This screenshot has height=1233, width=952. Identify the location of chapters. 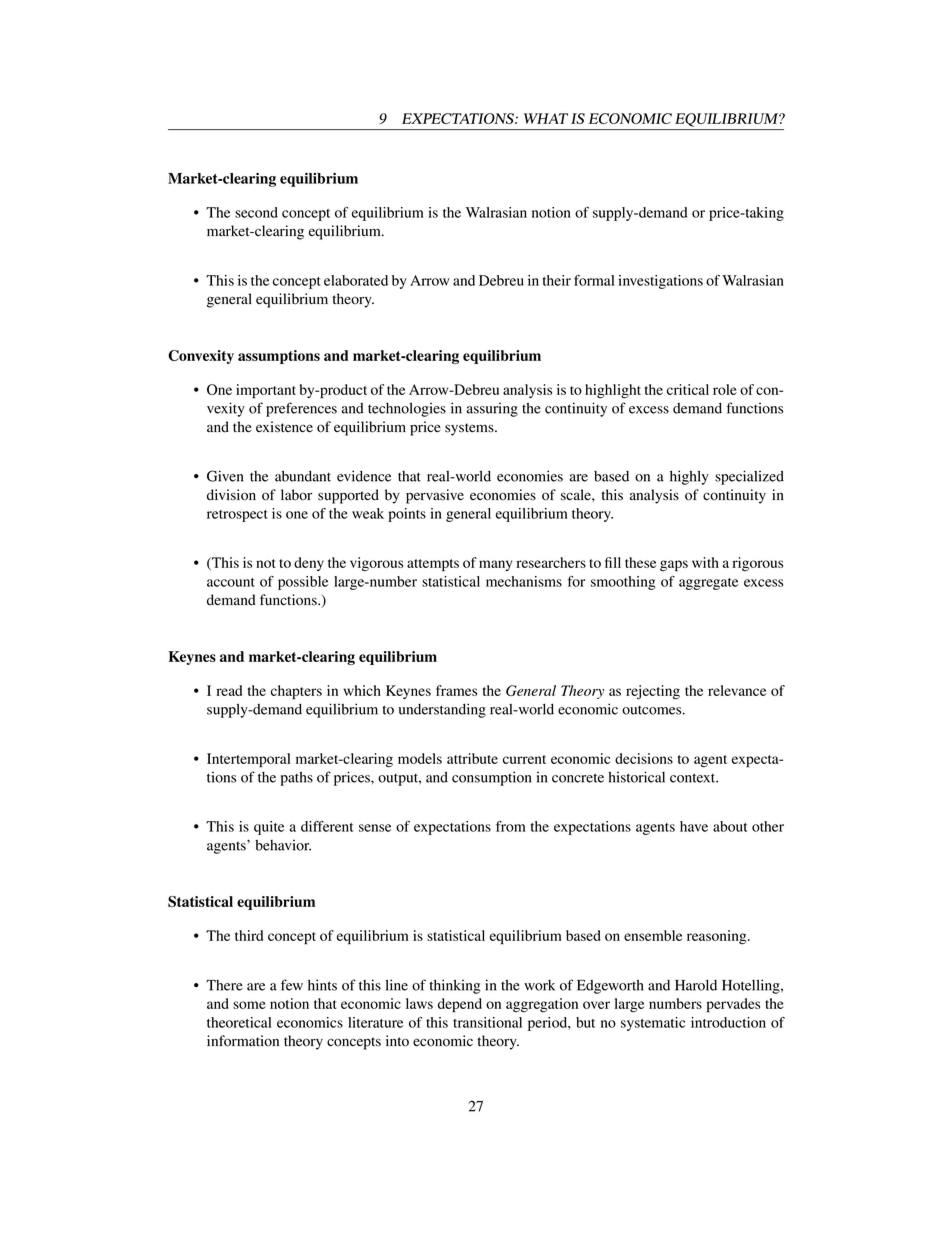
(296, 692).
